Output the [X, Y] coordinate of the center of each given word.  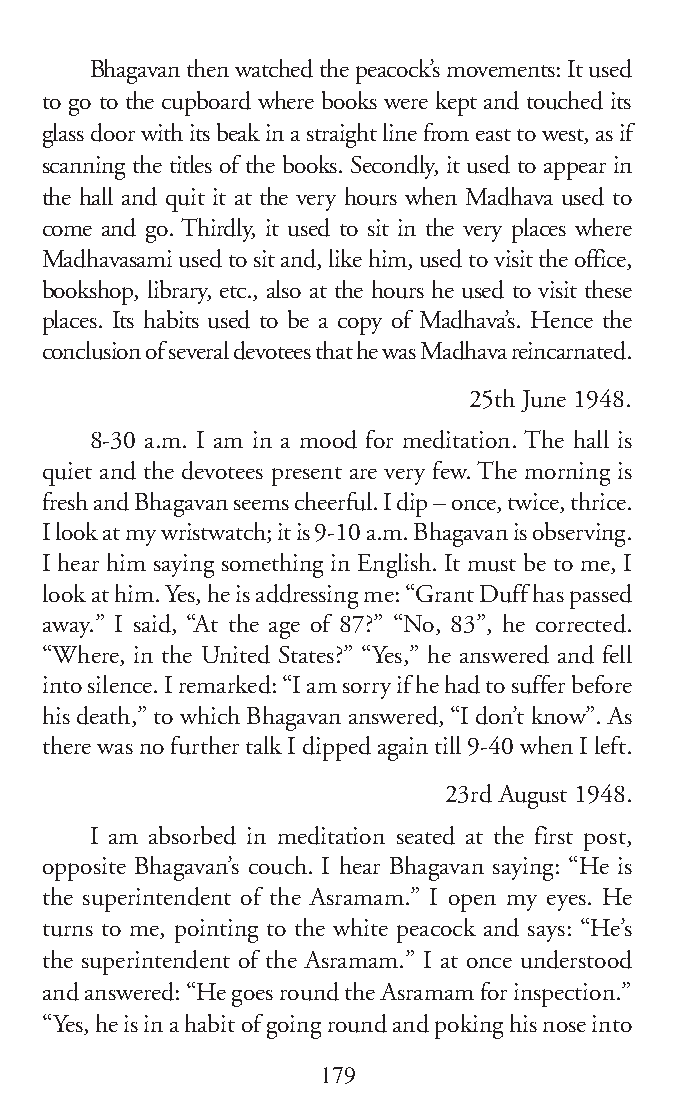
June [543, 401]
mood [328, 439]
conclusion [92, 350]
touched [565, 100]
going [294, 1027]
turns [68, 930]
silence [121, 684]
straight [342, 135]
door [113, 132]
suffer [538, 684]
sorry [367, 691]
